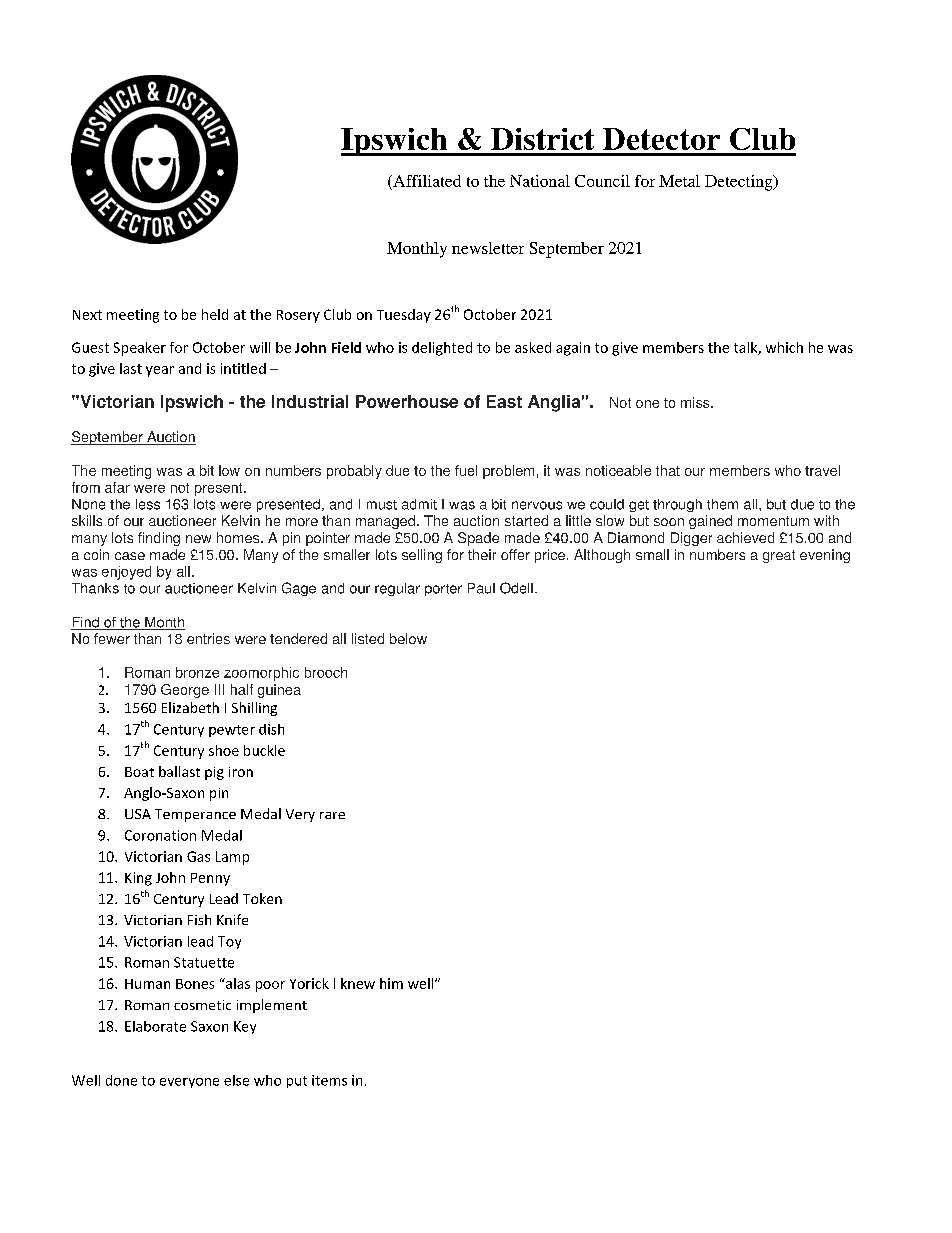  Describe the element at coordinates (155, 1026) in the screenshot. I see `Elaborate` at that location.
